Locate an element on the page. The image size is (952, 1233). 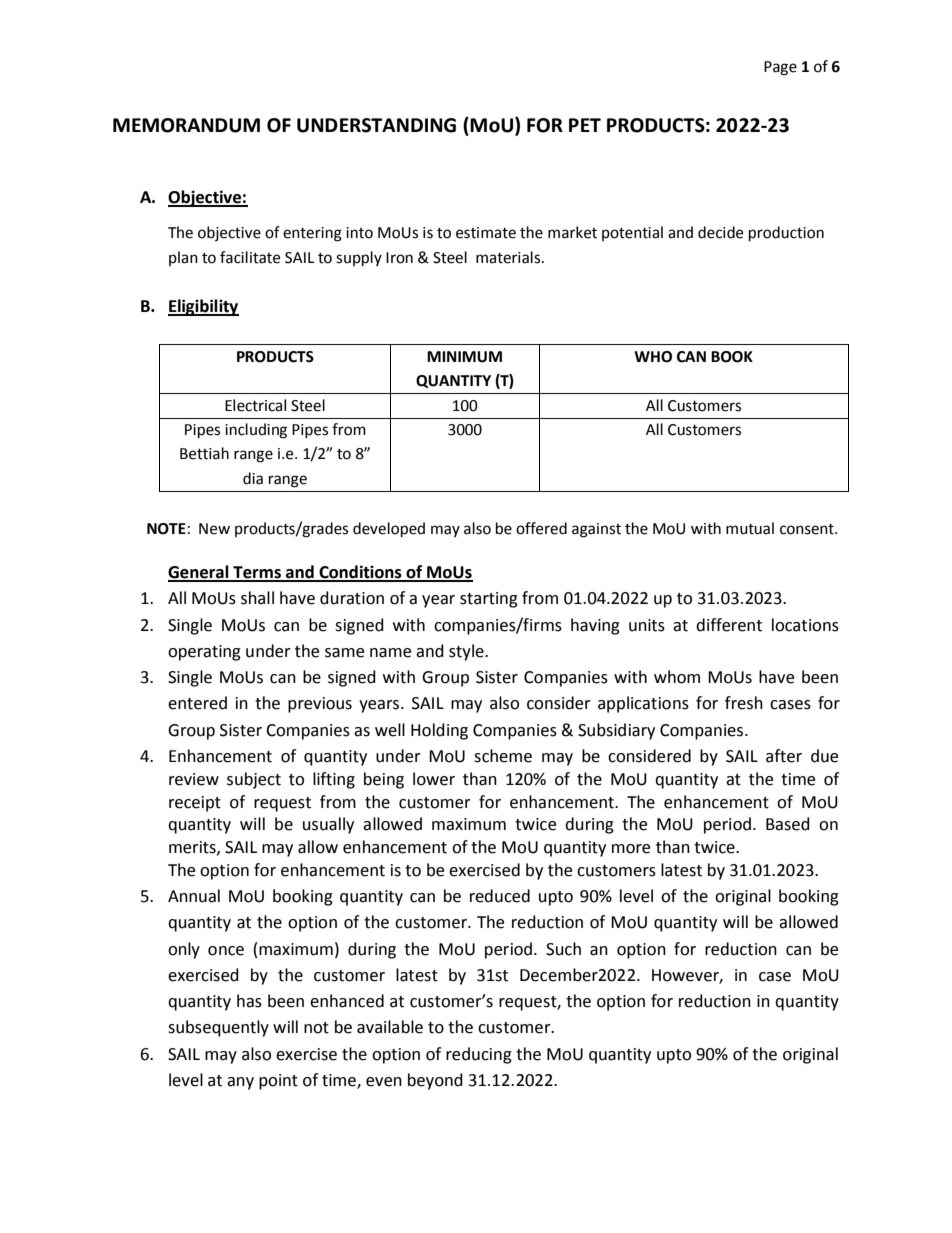
MEMORANDUM is located at coordinates (186, 125).
